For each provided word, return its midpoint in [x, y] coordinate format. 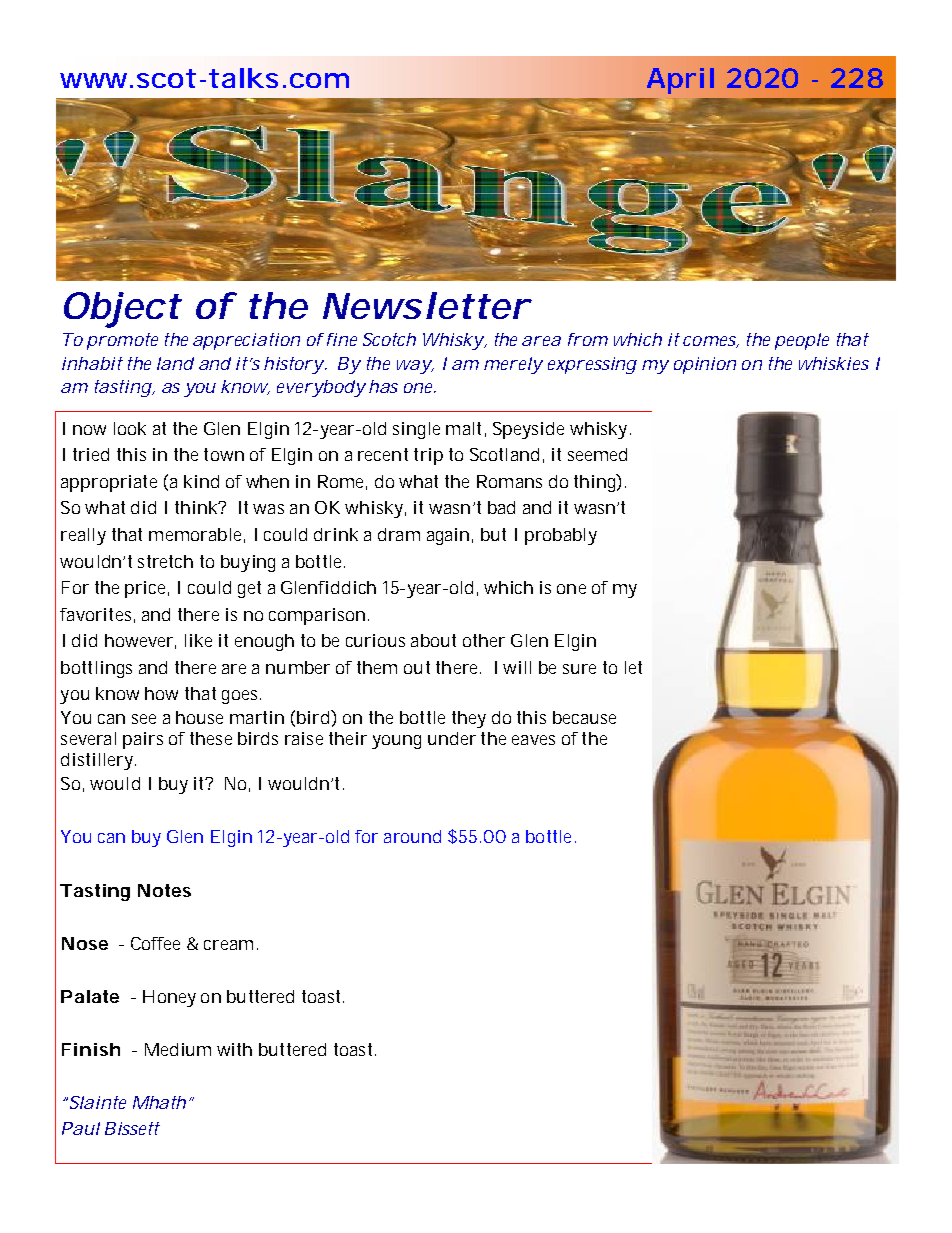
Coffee [155, 943]
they [469, 719]
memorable [195, 534]
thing [594, 483]
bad [501, 507]
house [199, 717]
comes [709, 341]
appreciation [245, 341]
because [584, 717]
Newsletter [423, 305]
